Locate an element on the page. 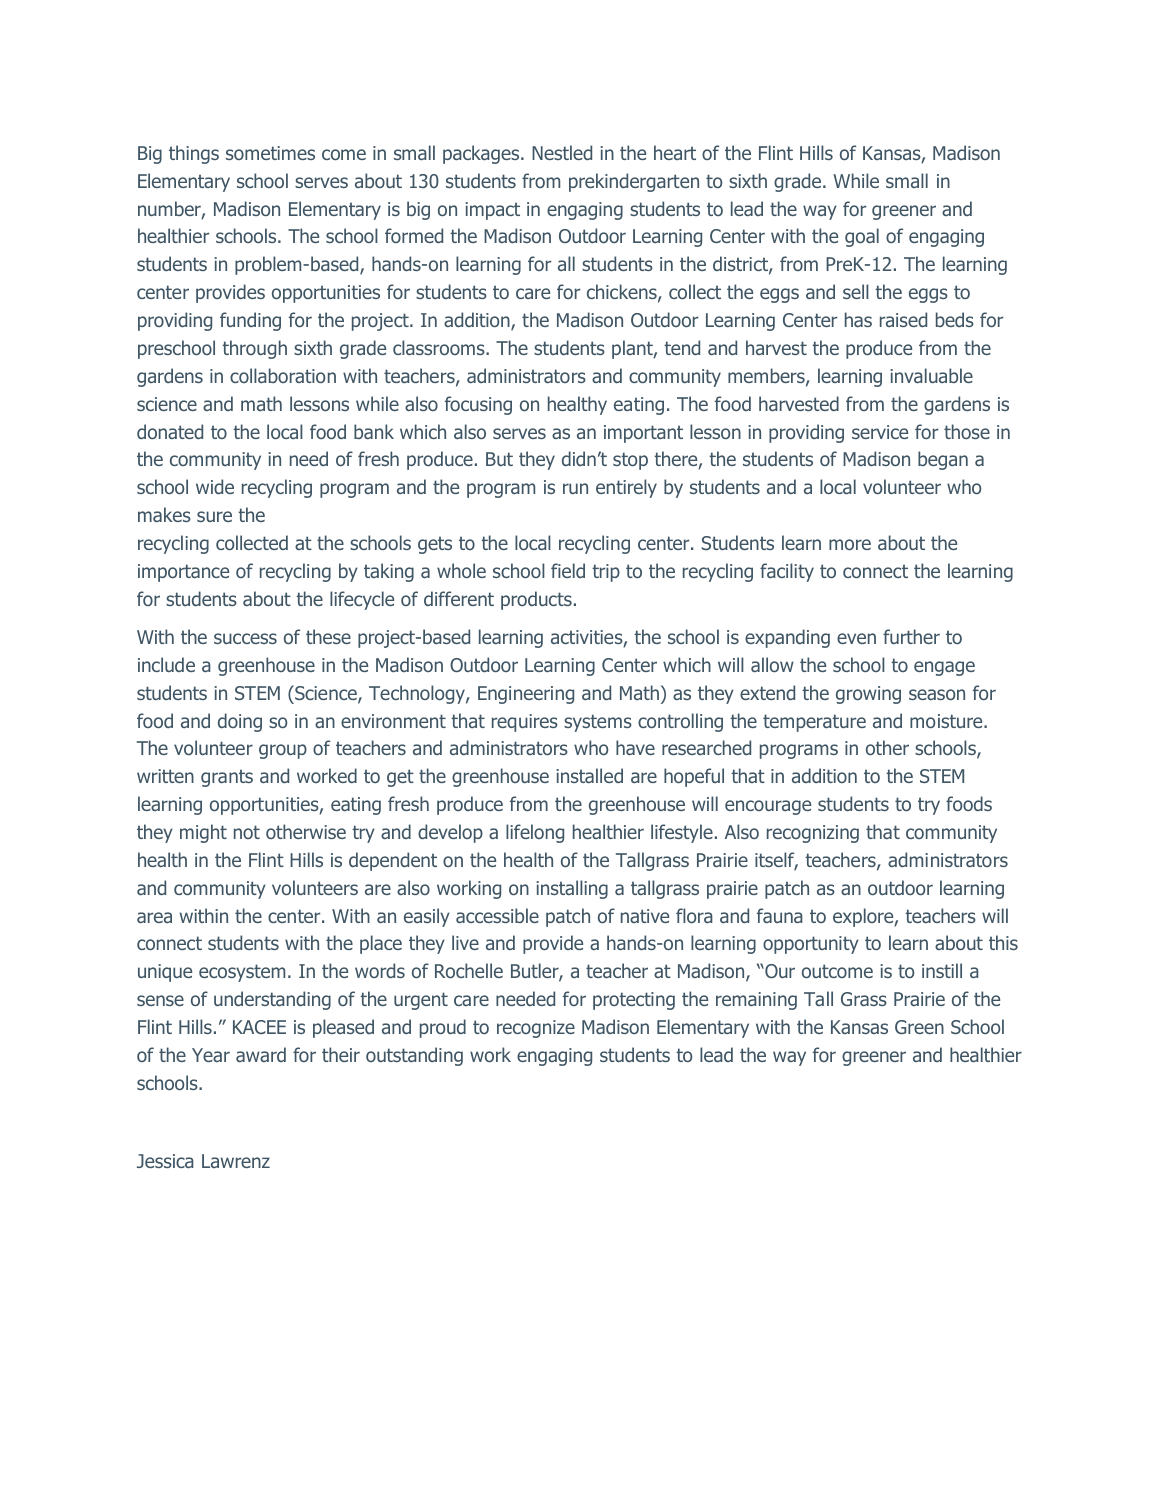 Image resolution: width=1162 pixels, height=1503 pixels. recognize is located at coordinates (536, 1029).
